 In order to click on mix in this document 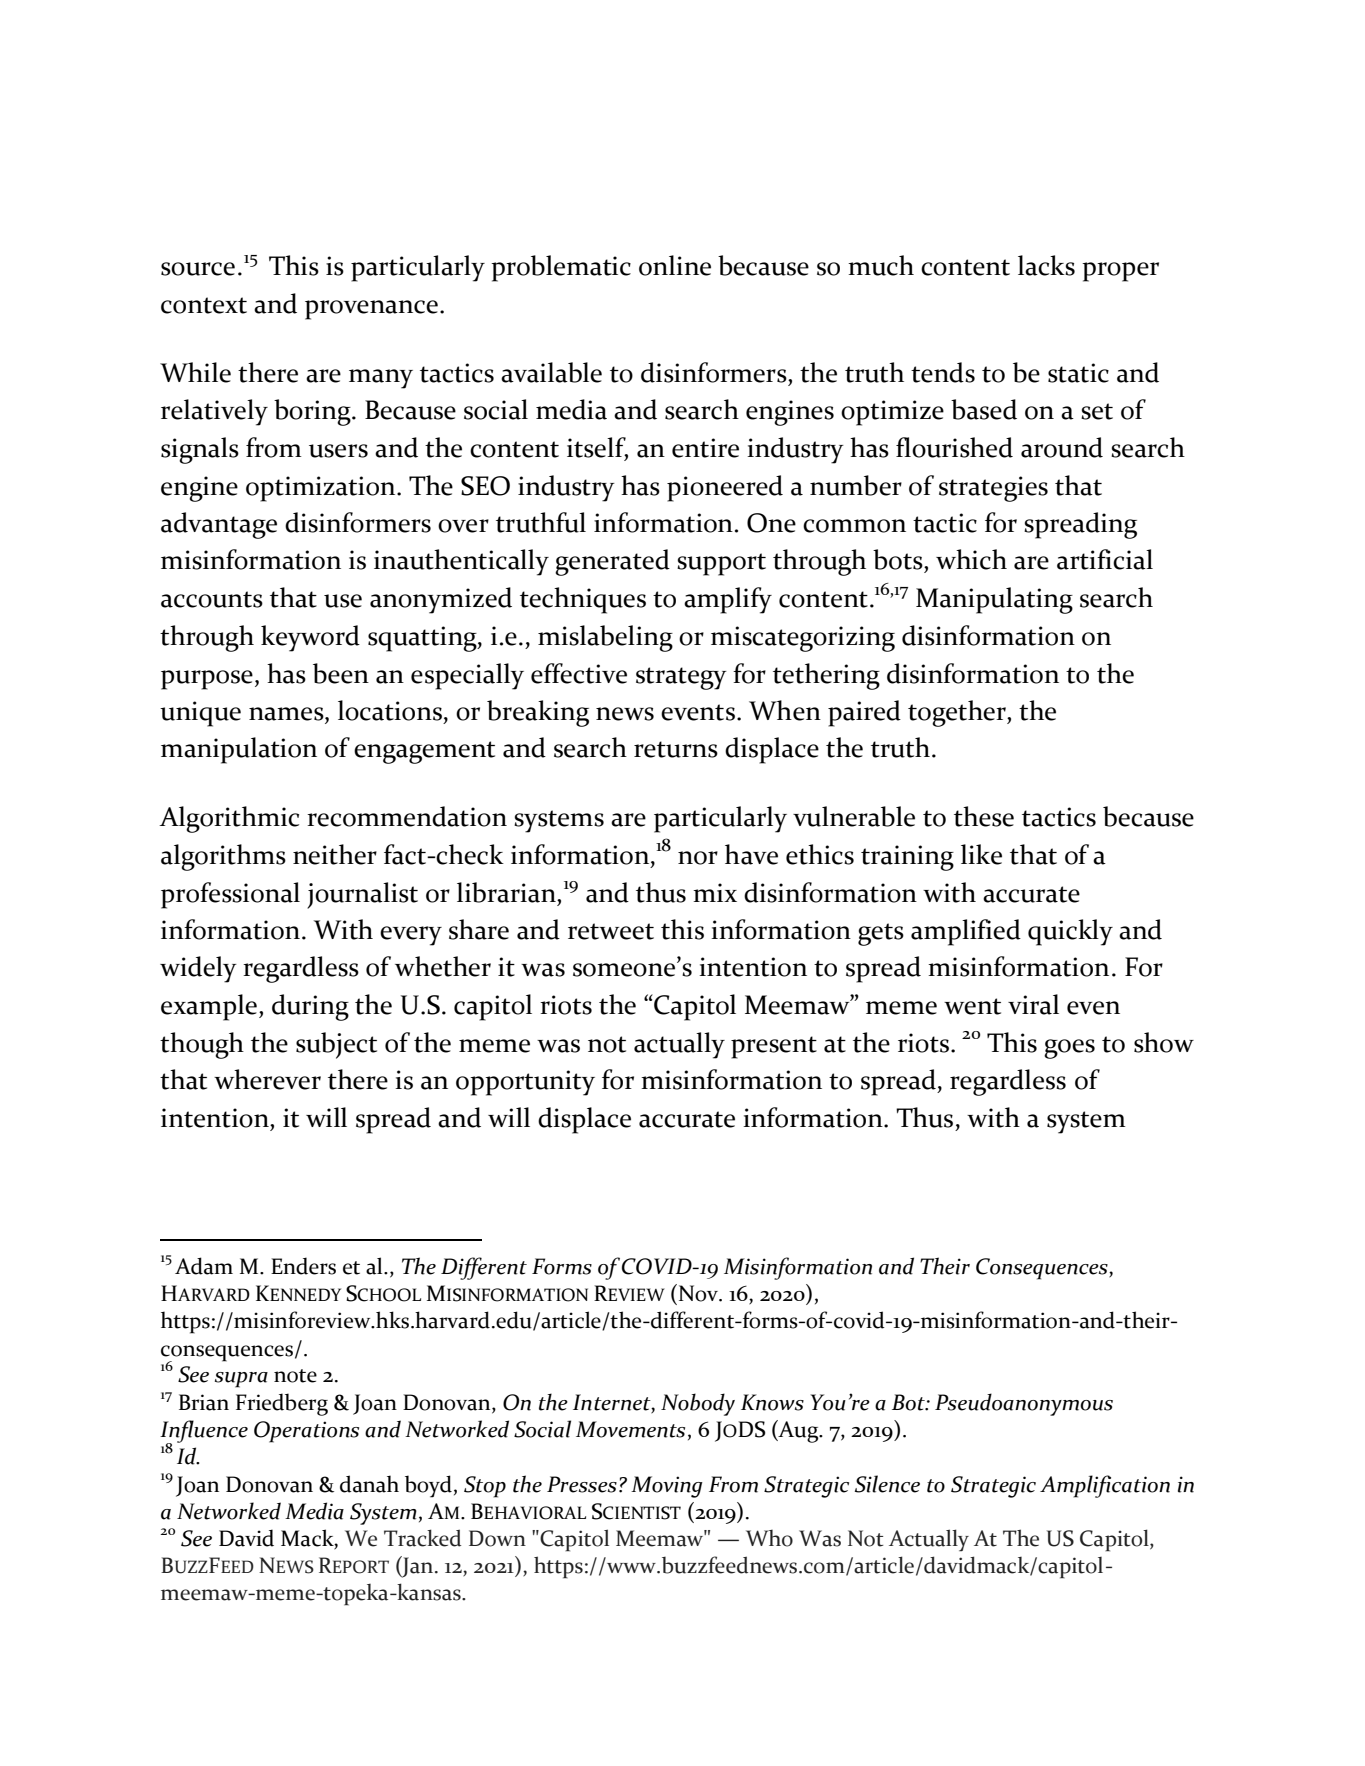, I will do `click(715, 892)`.
